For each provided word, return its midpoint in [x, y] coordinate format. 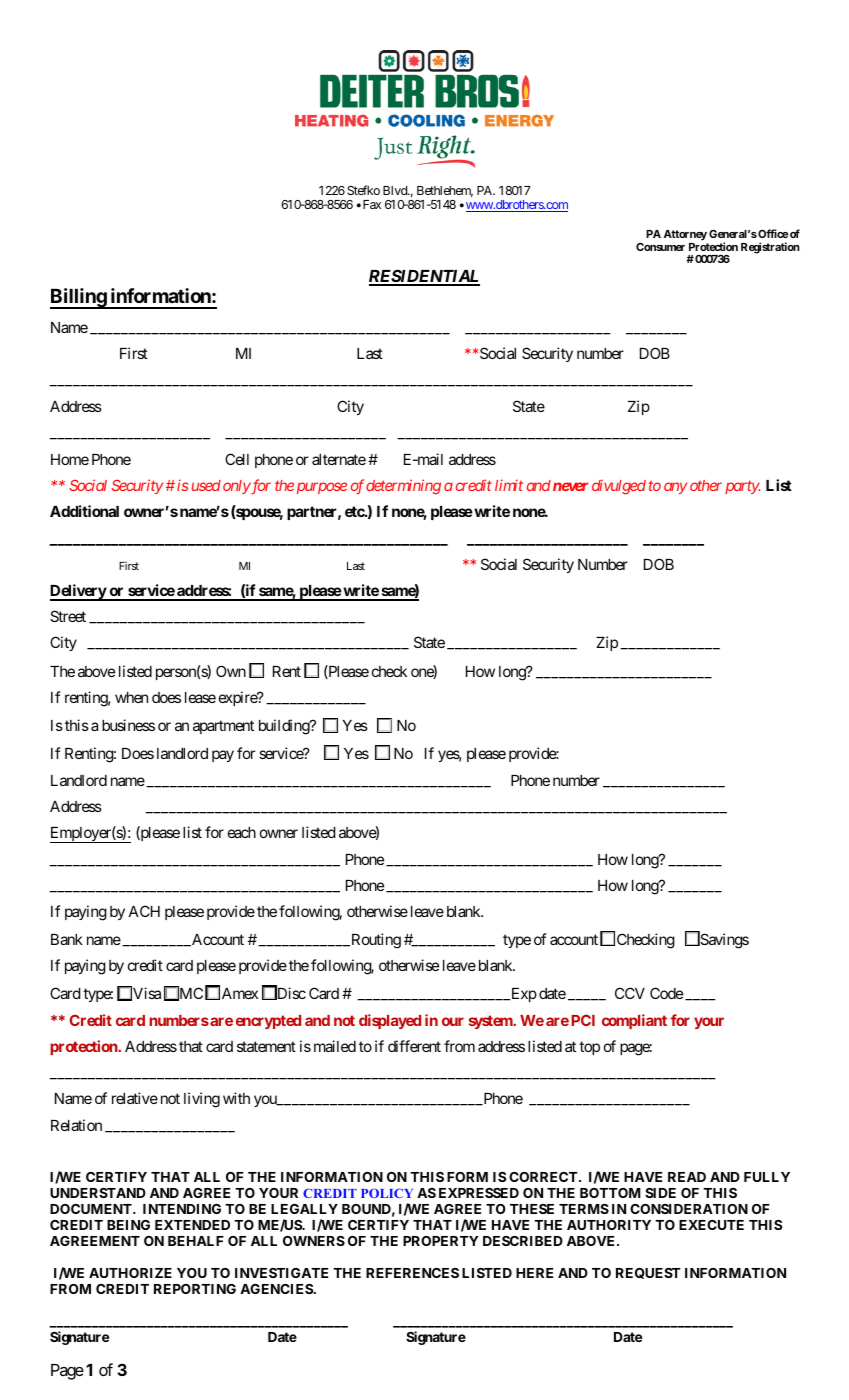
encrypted [268, 1022]
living [202, 1100]
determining [403, 486]
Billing [79, 298]
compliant [634, 1021]
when [131, 697]
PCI [583, 1020]
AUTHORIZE [130, 1273]
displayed [390, 1021]
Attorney [685, 235]
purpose [322, 488]
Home [70, 459]
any [675, 488]
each [242, 832]
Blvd [396, 190]
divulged [619, 486]
